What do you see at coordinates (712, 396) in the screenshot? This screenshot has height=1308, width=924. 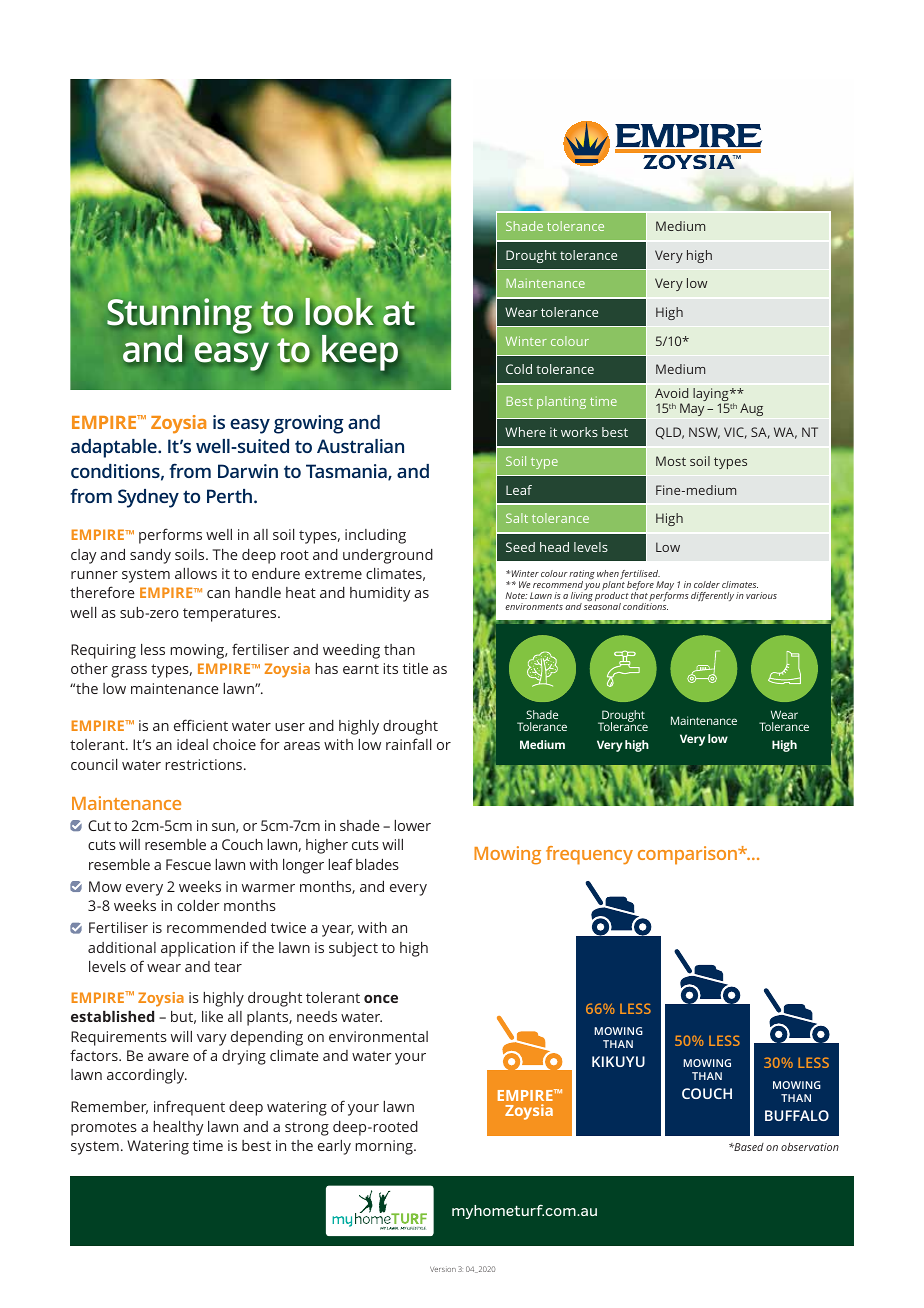 I see `laying` at bounding box center [712, 396].
